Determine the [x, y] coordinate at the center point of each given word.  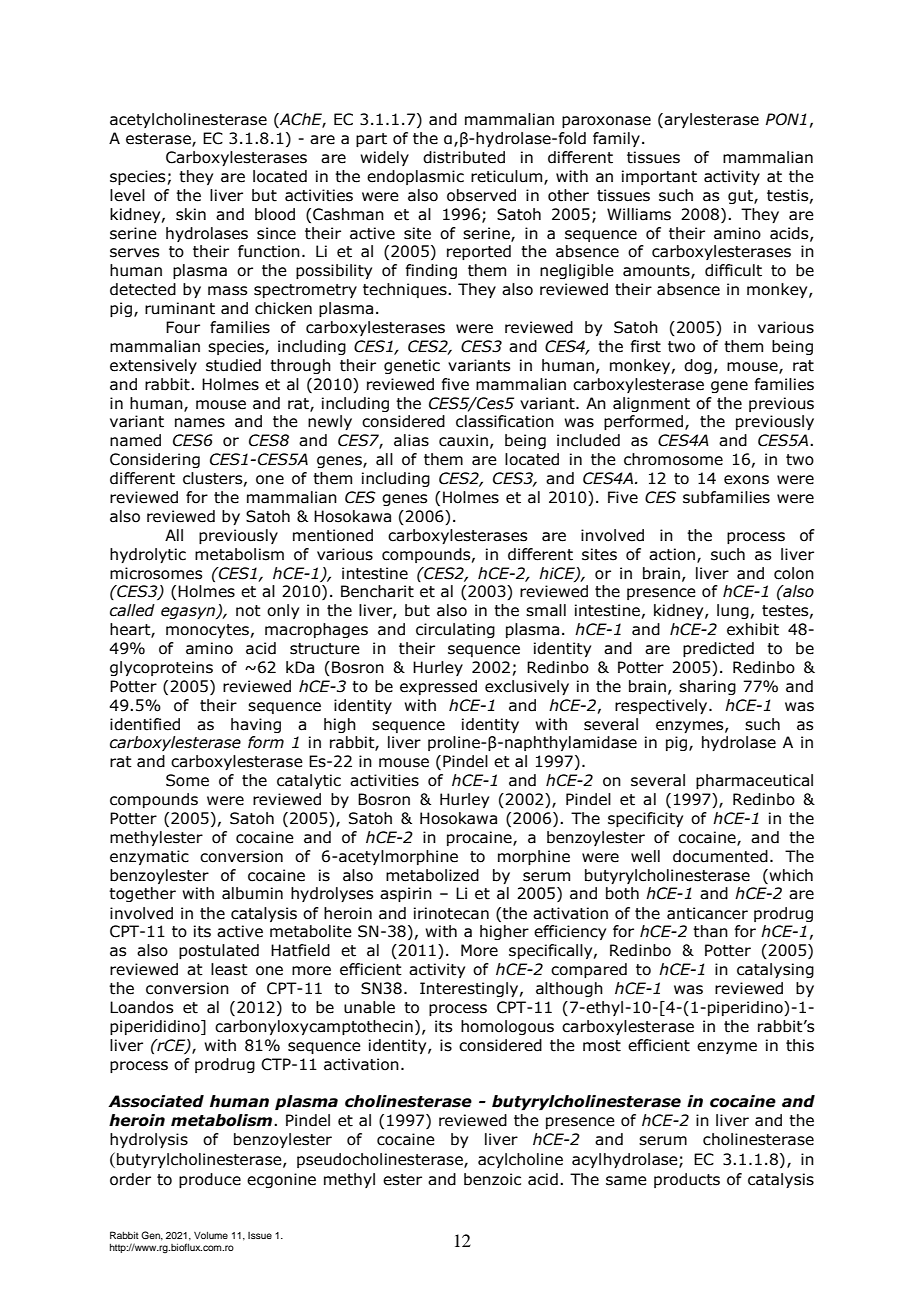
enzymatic [149, 857]
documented [720, 856]
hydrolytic [148, 555]
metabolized [432, 875]
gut [741, 197]
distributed [464, 157]
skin [191, 214]
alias [411, 440]
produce [210, 1180]
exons [746, 480]
